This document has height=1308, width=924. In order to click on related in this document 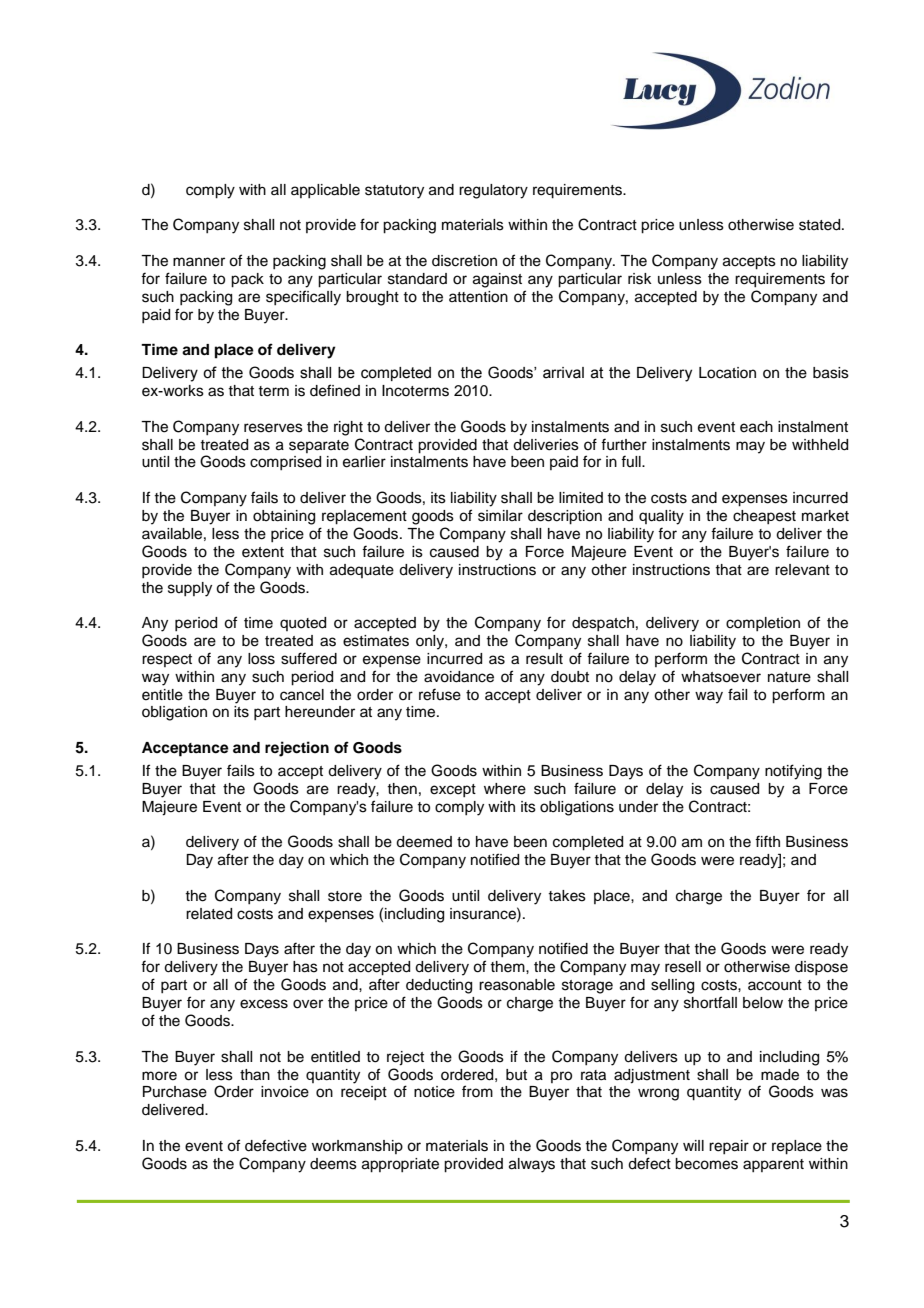, I will do `click(209, 914)`.
